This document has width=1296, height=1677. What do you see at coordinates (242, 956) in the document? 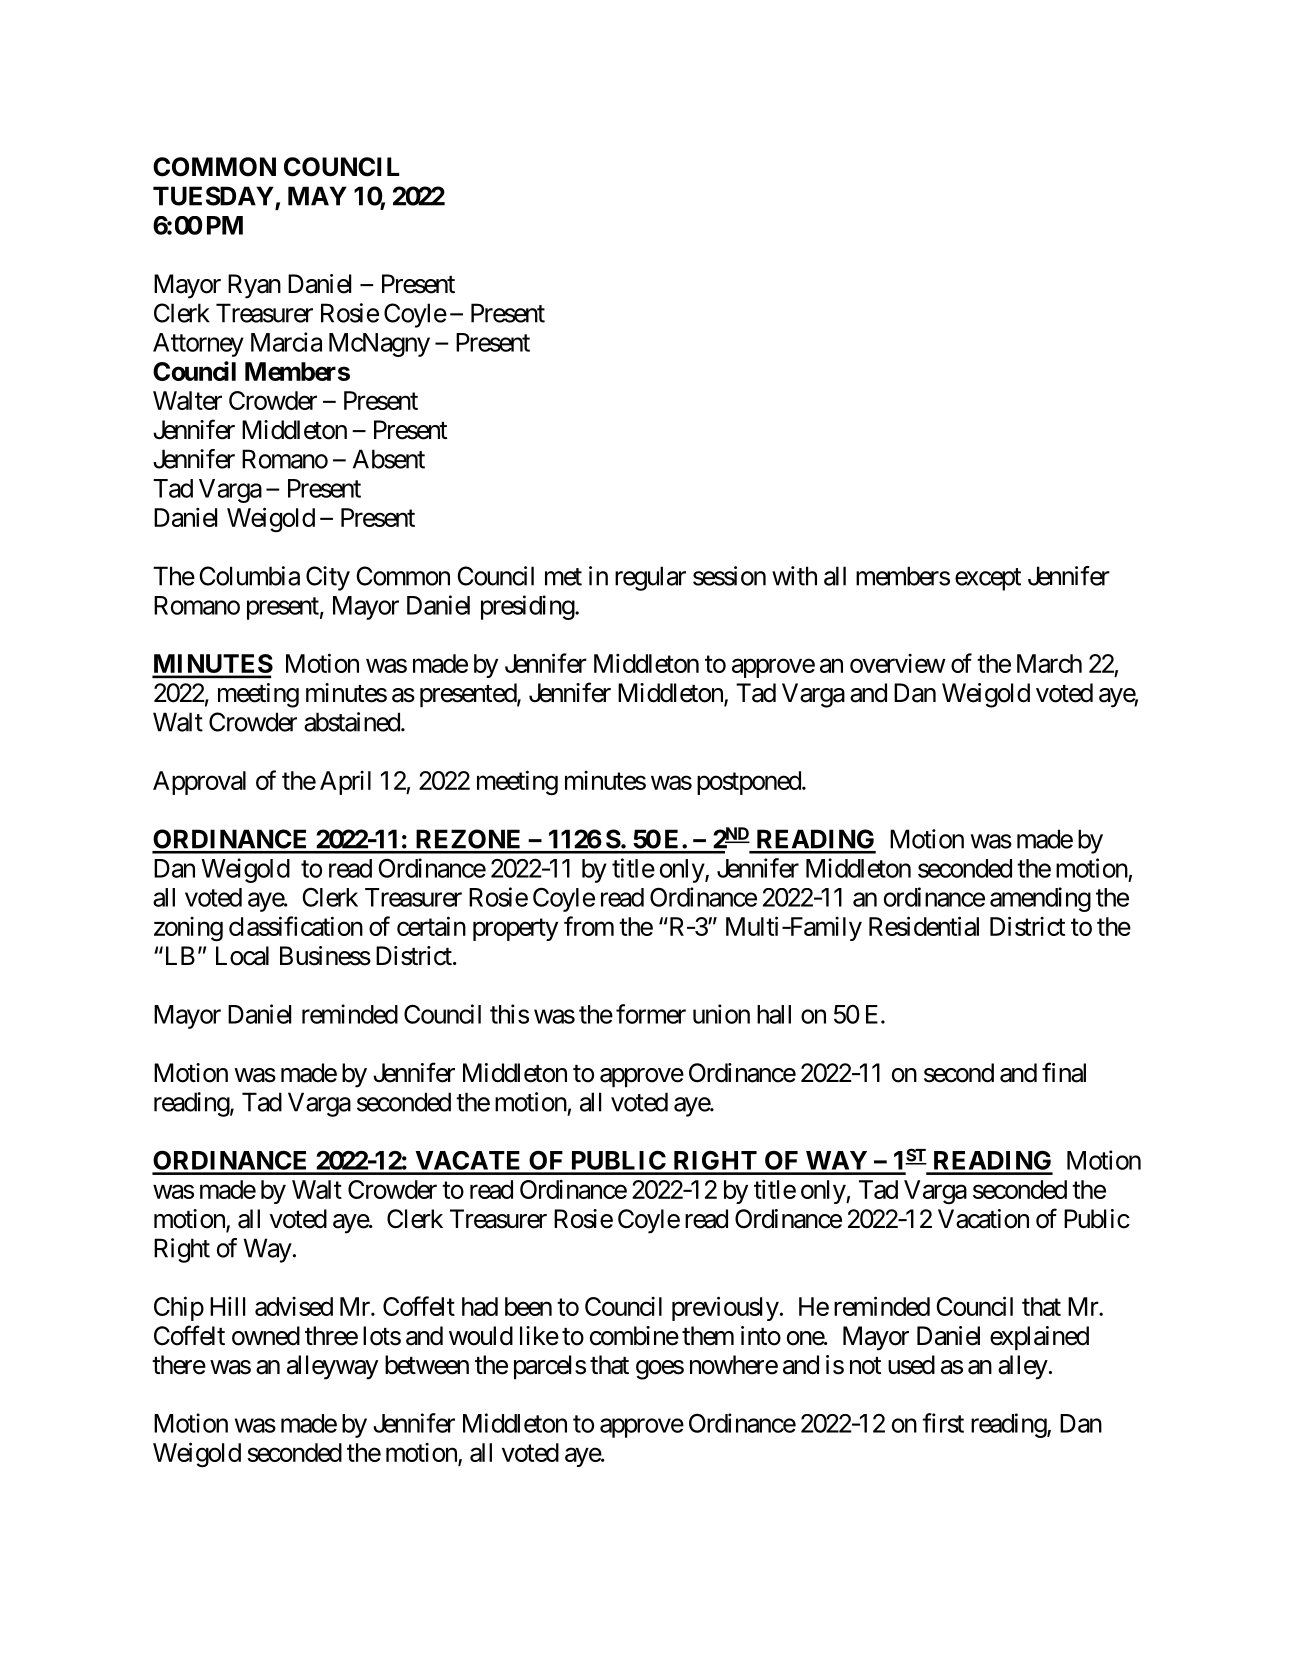
I see `Local` at bounding box center [242, 956].
